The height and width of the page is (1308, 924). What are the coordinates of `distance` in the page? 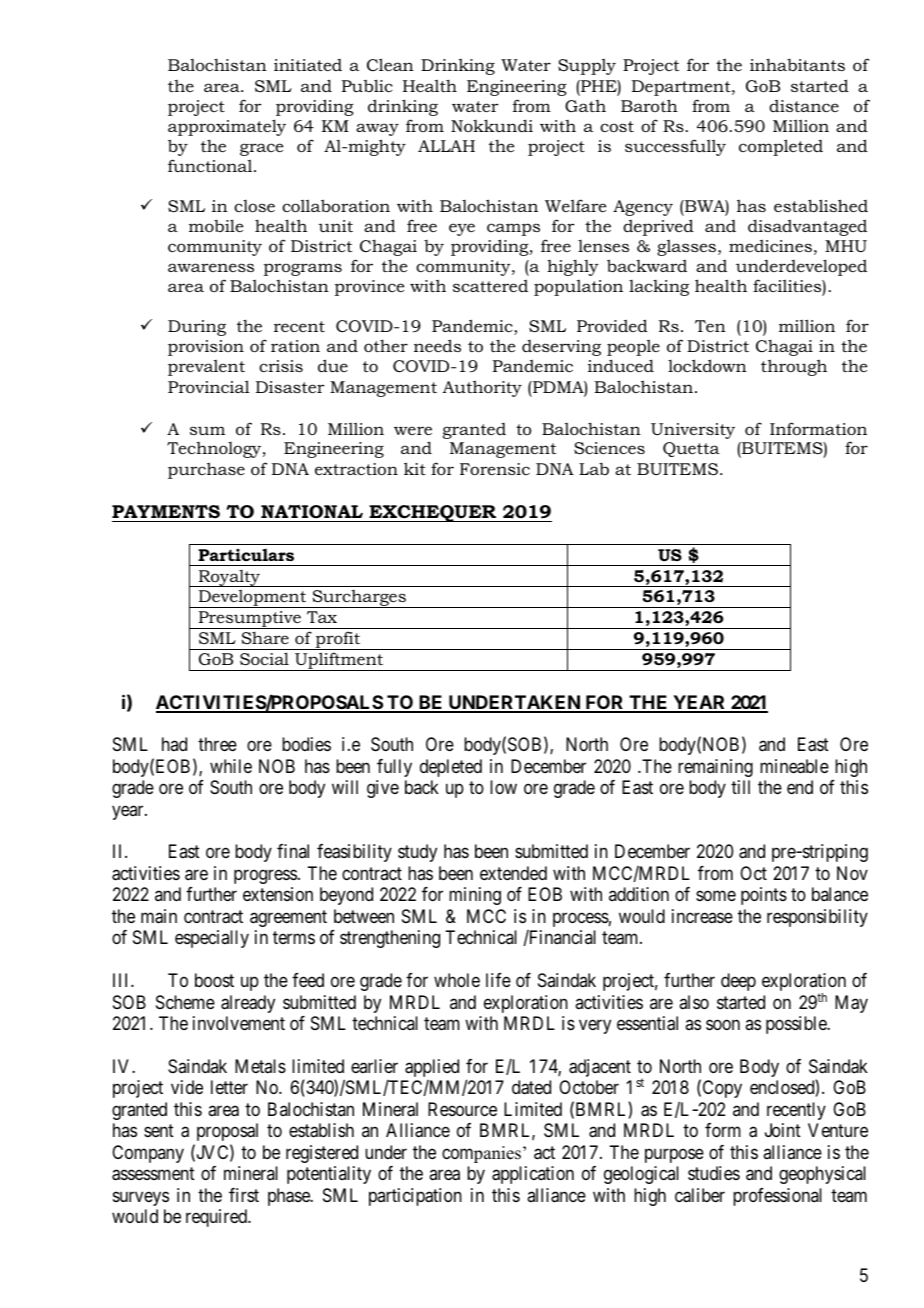 It's located at (804, 106).
